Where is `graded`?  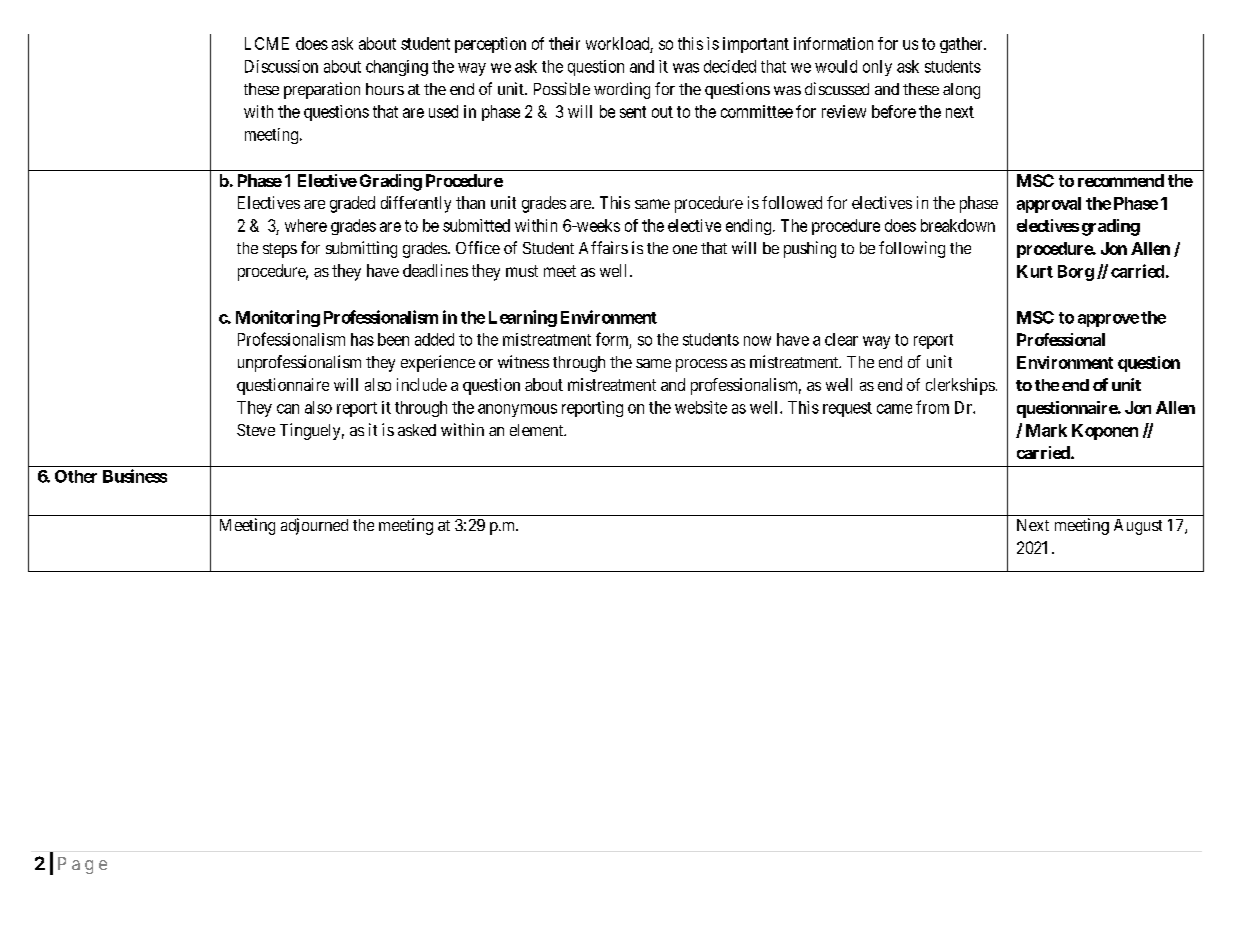
graded is located at coordinates (352, 204).
